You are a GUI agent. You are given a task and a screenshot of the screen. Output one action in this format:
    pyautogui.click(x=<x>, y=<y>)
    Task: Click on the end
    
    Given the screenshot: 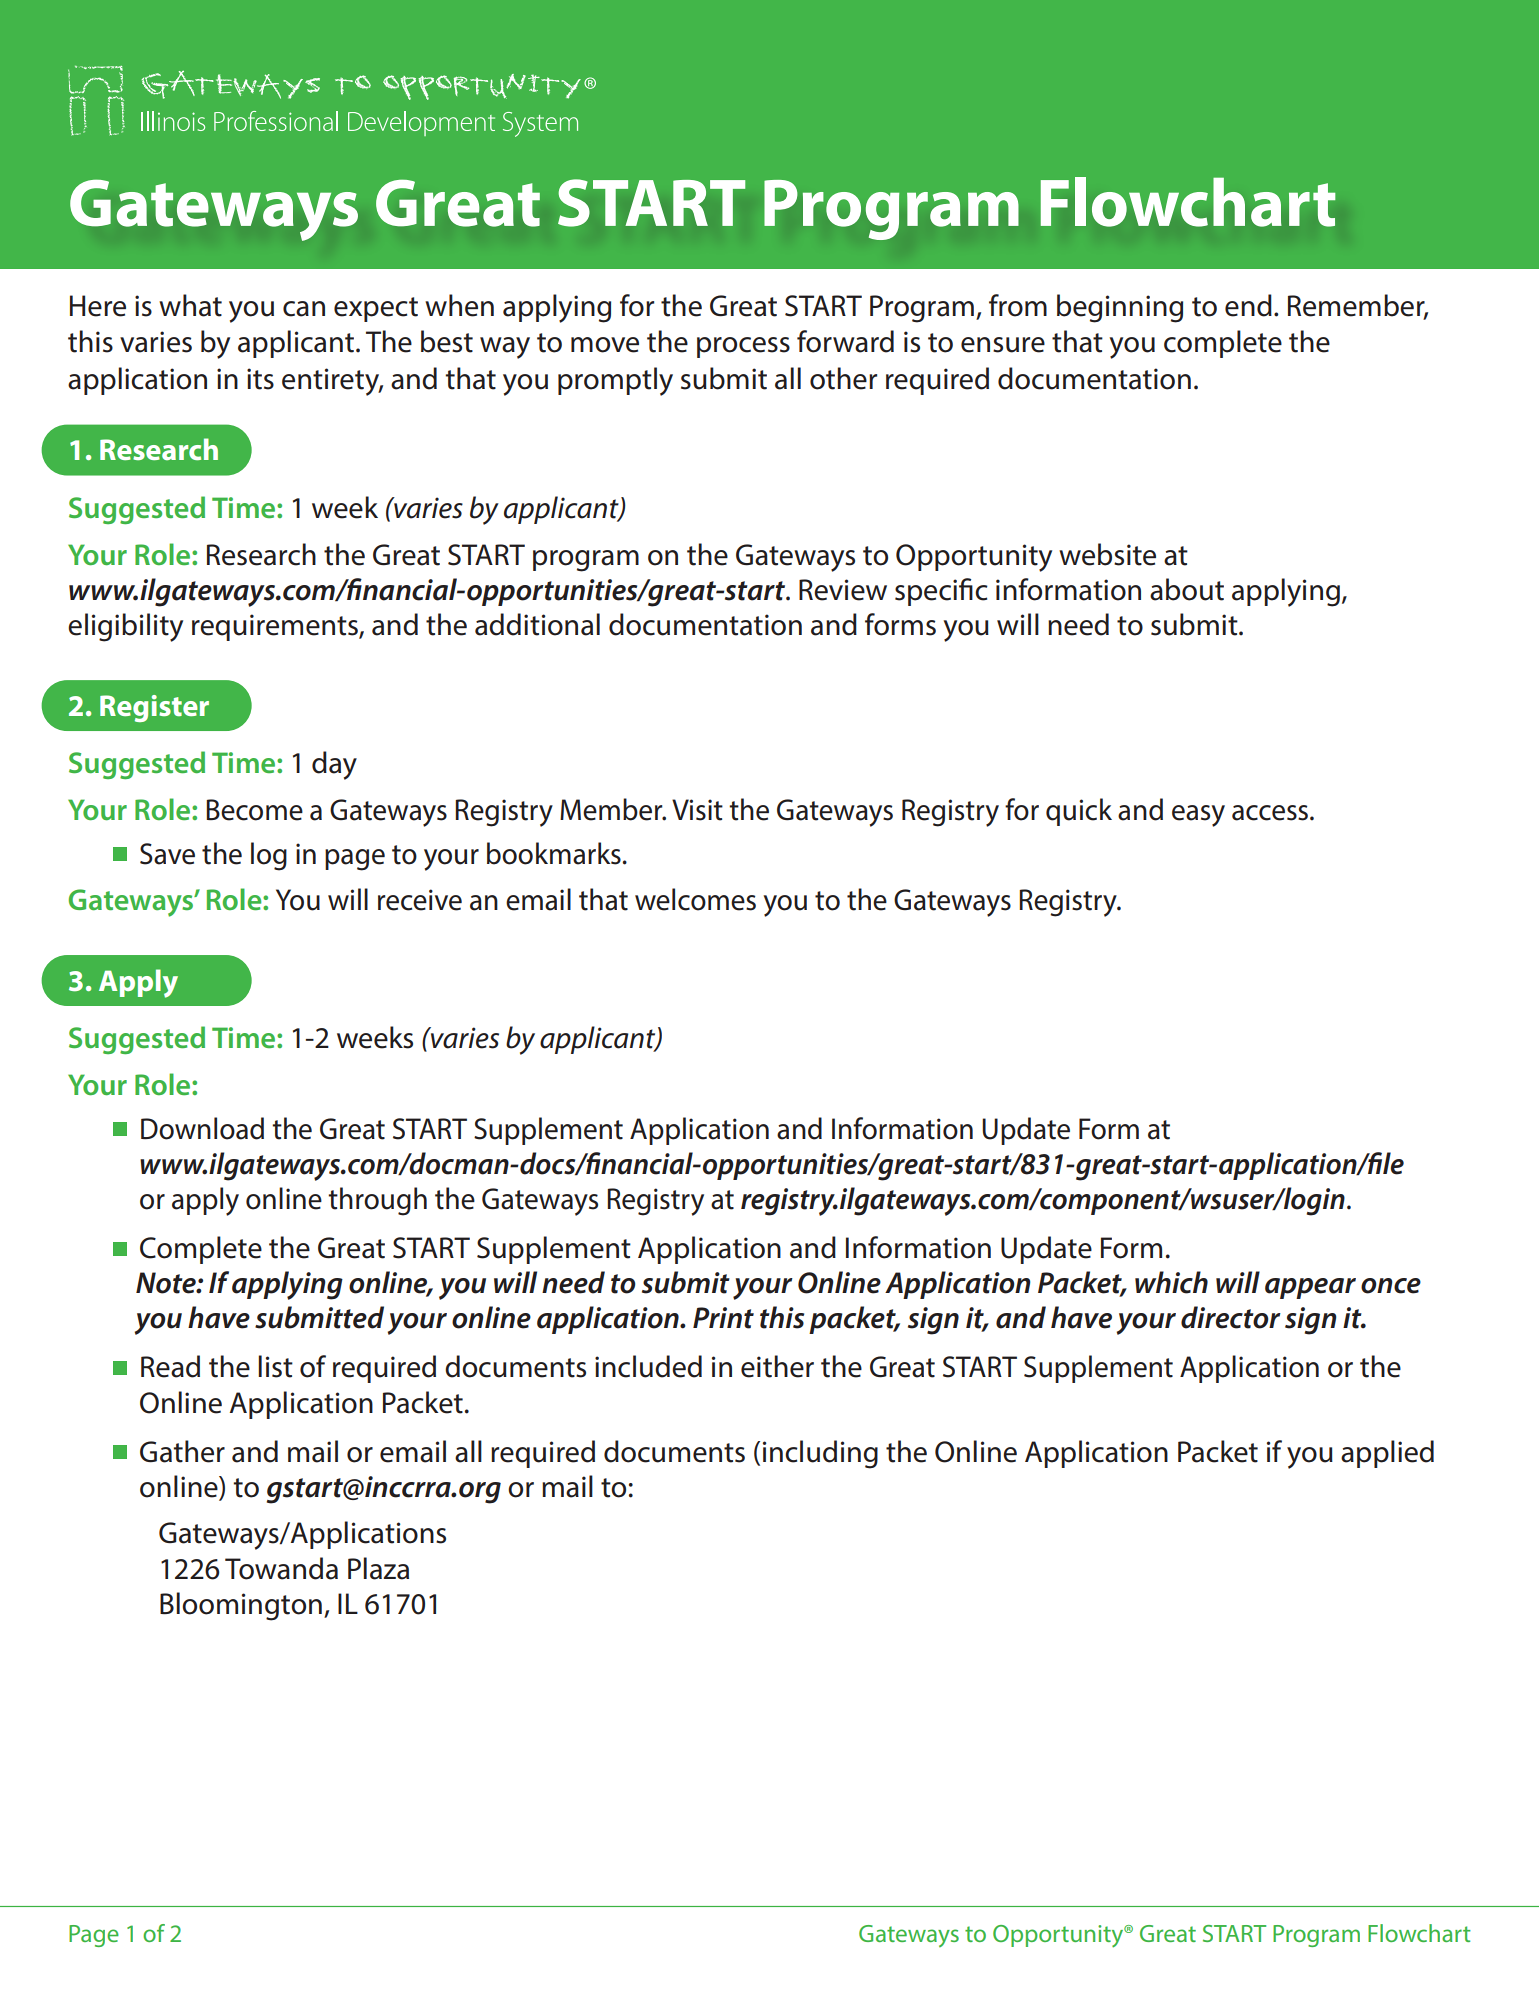 What is the action you would take?
    pyautogui.click(x=1248, y=305)
